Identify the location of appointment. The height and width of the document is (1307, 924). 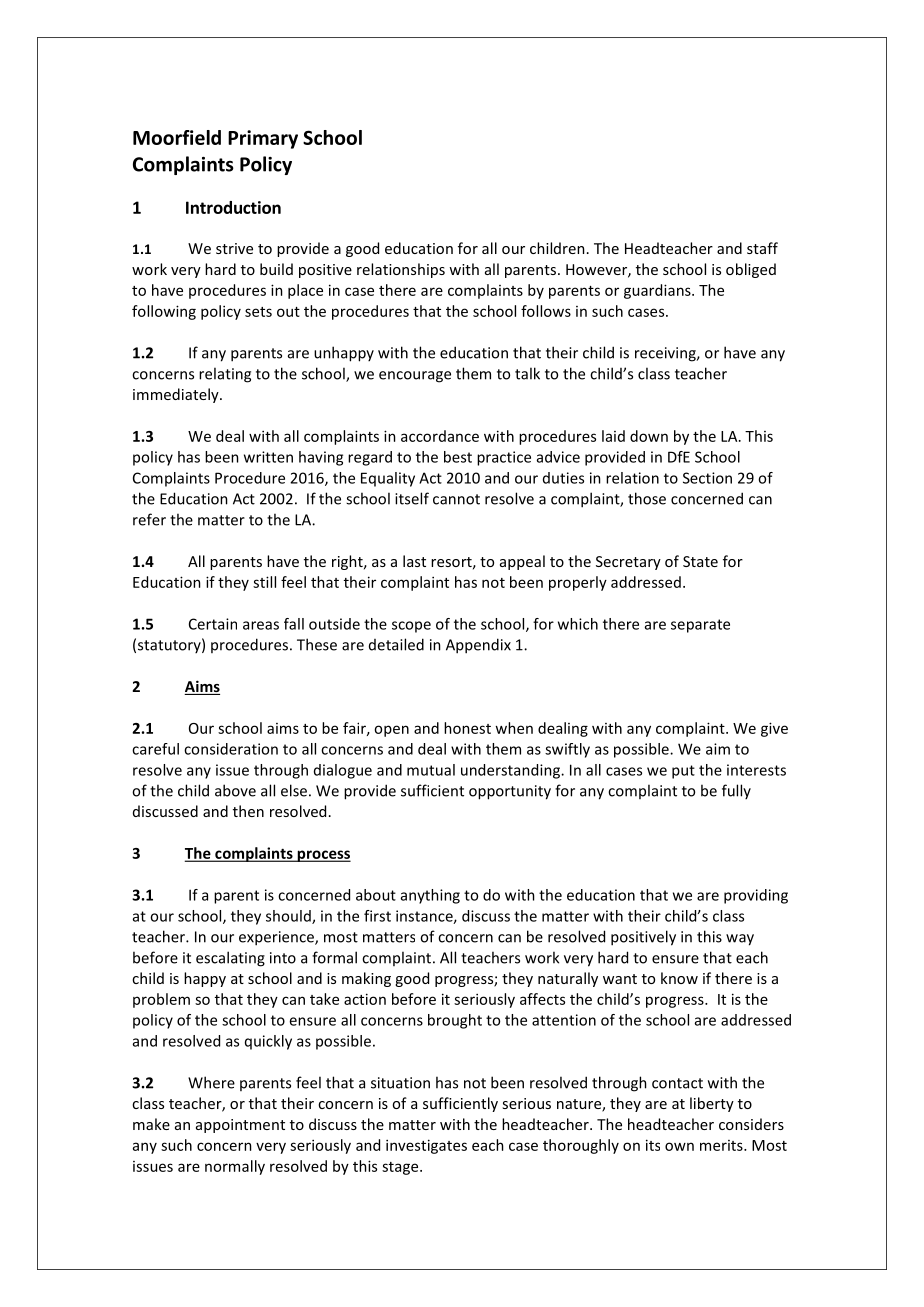
(240, 1126).
